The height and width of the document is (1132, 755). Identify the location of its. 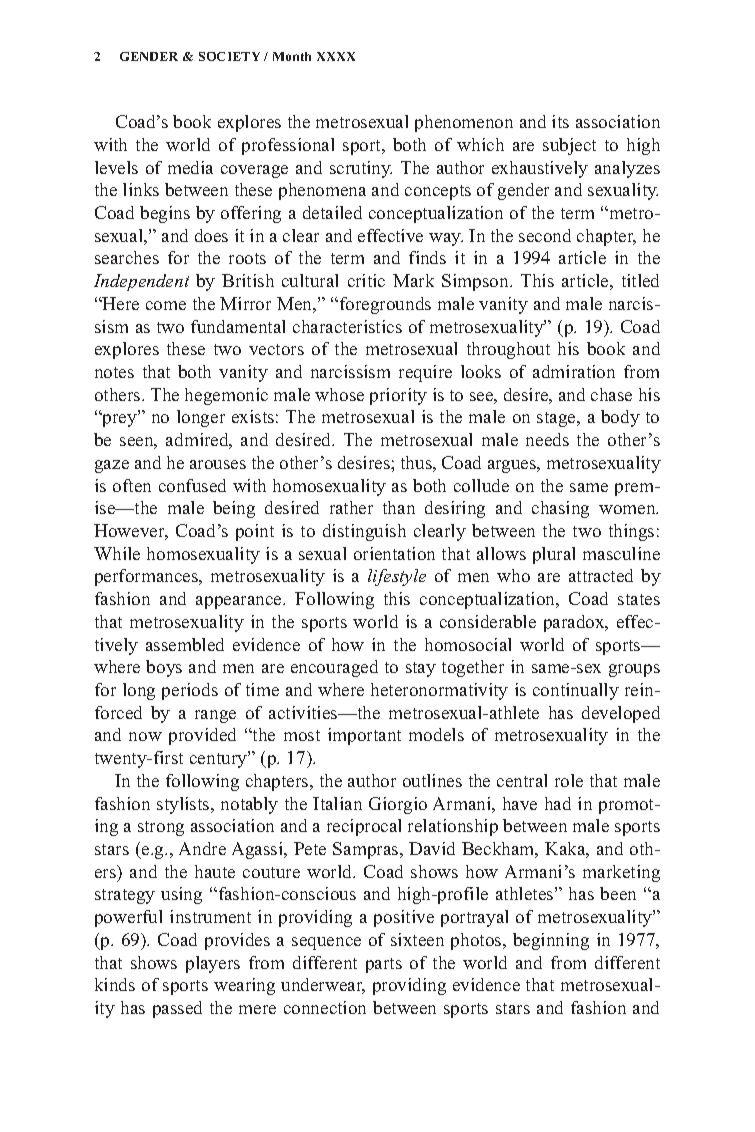
(560, 121).
